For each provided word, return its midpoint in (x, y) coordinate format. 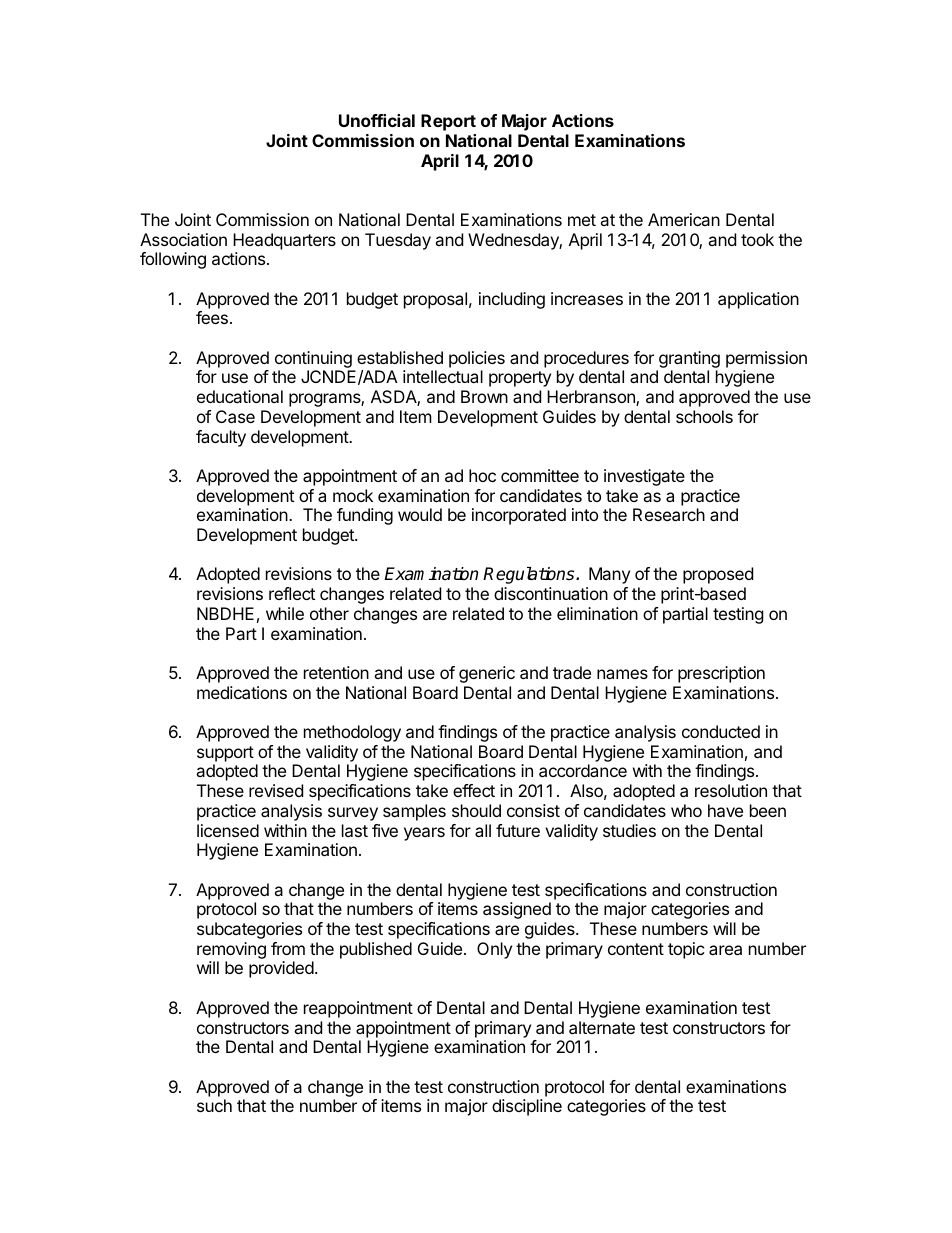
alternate (602, 1027)
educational (240, 396)
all (483, 830)
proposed (718, 575)
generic (487, 674)
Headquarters (284, 241)
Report (448, 122)
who (686, 810)
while (285, 613)
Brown (484, 396)
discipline (527, 1107)
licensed (228, 830)
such (214, 1105)
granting (688, 361)
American (684, 219)
